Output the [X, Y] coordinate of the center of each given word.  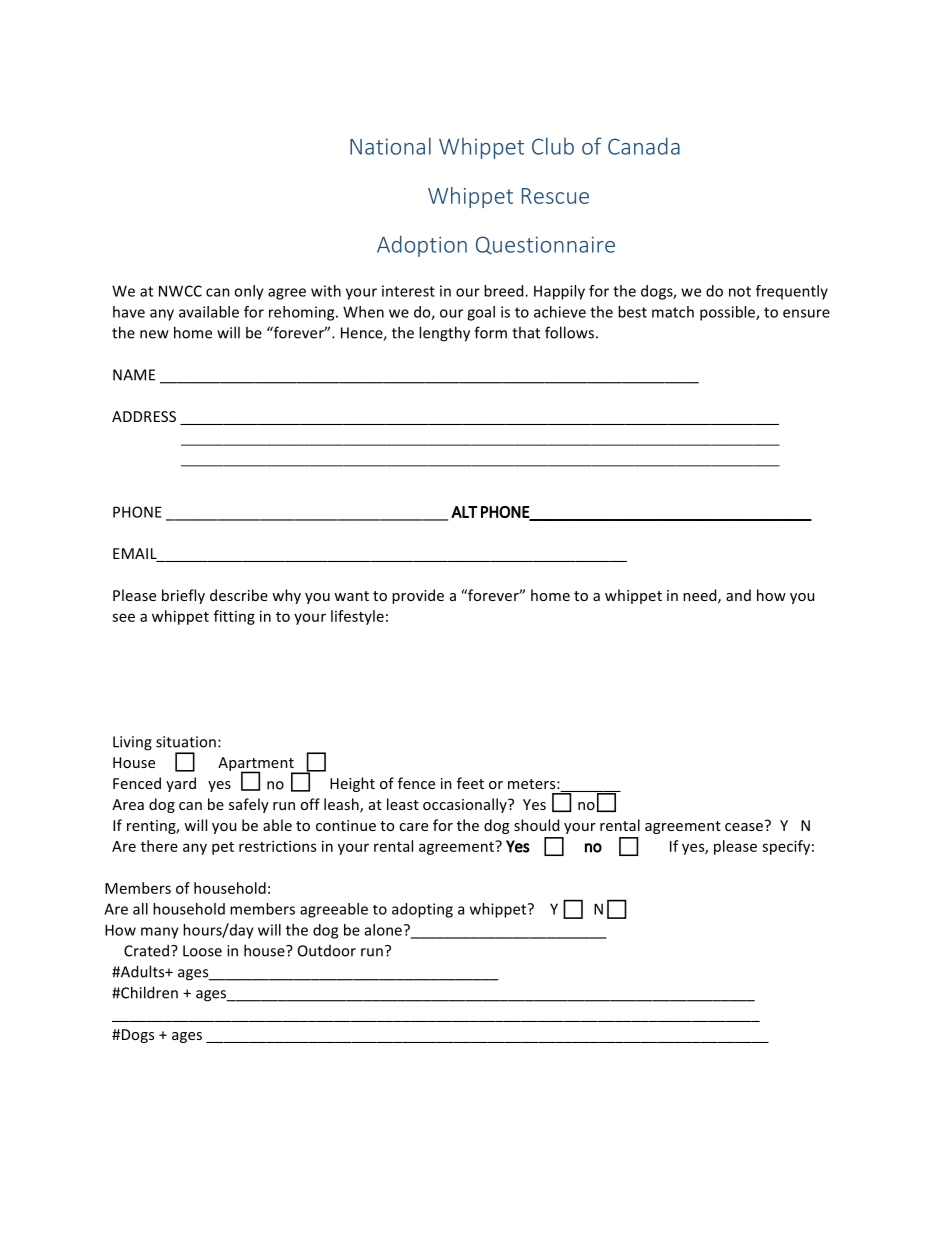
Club [553, 146]
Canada [644, 146]
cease [745, 825]
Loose [202, 951]
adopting [422, 910]
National [390, 146]
